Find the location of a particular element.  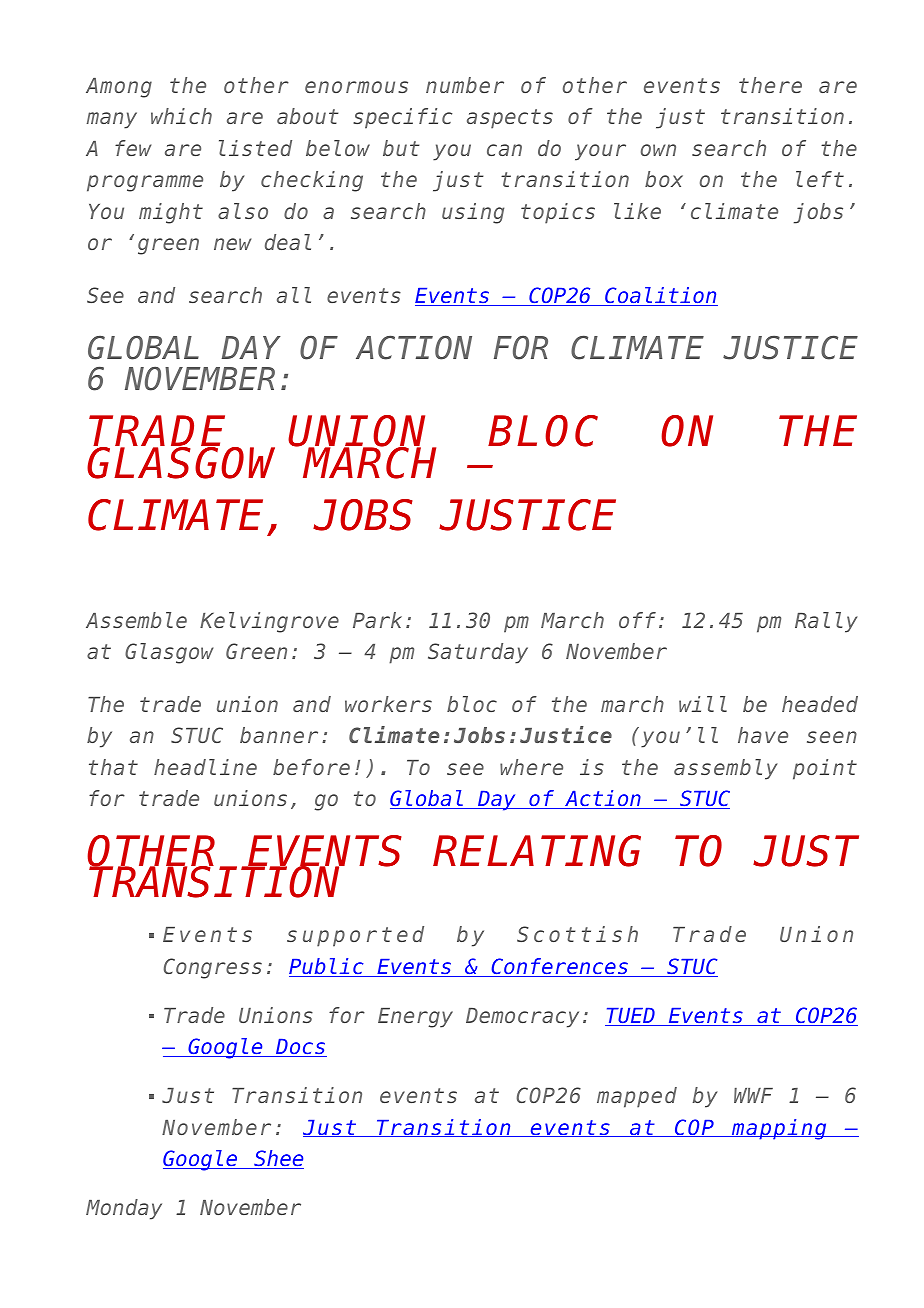

Rally is located at coordinates (826, 622).
